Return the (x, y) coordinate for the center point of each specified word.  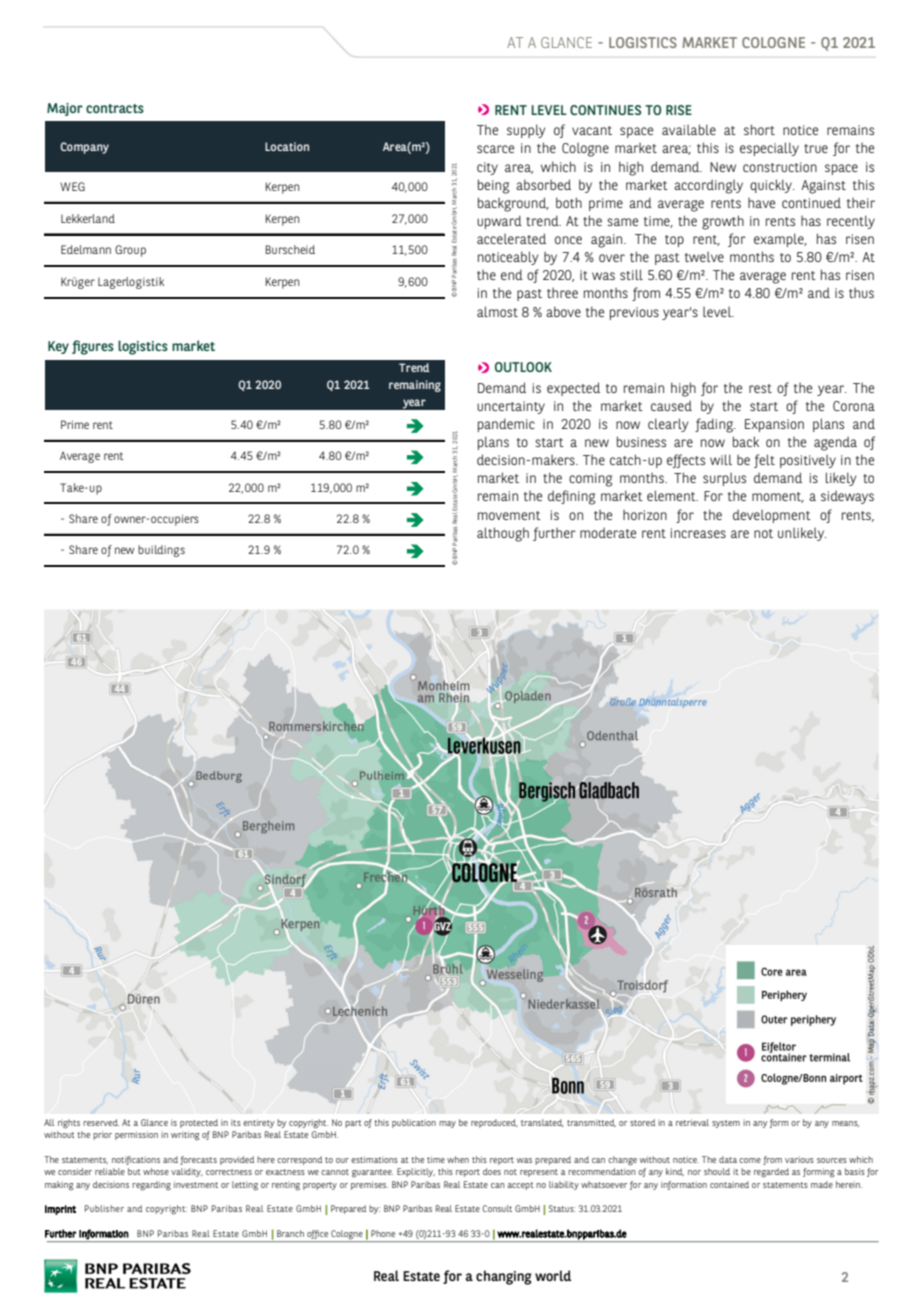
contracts (115, 108)
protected (199, 1123)
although (503, 534)
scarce (495, 149)
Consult (497, 1208)
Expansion (774, 425)
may (447, 1124)
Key (58, 347)
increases (698, 533)
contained (729, 1184)
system (726, 1124)
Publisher (104, 1208)
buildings (161, 551)
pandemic (506, 425)
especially (769, 149)
